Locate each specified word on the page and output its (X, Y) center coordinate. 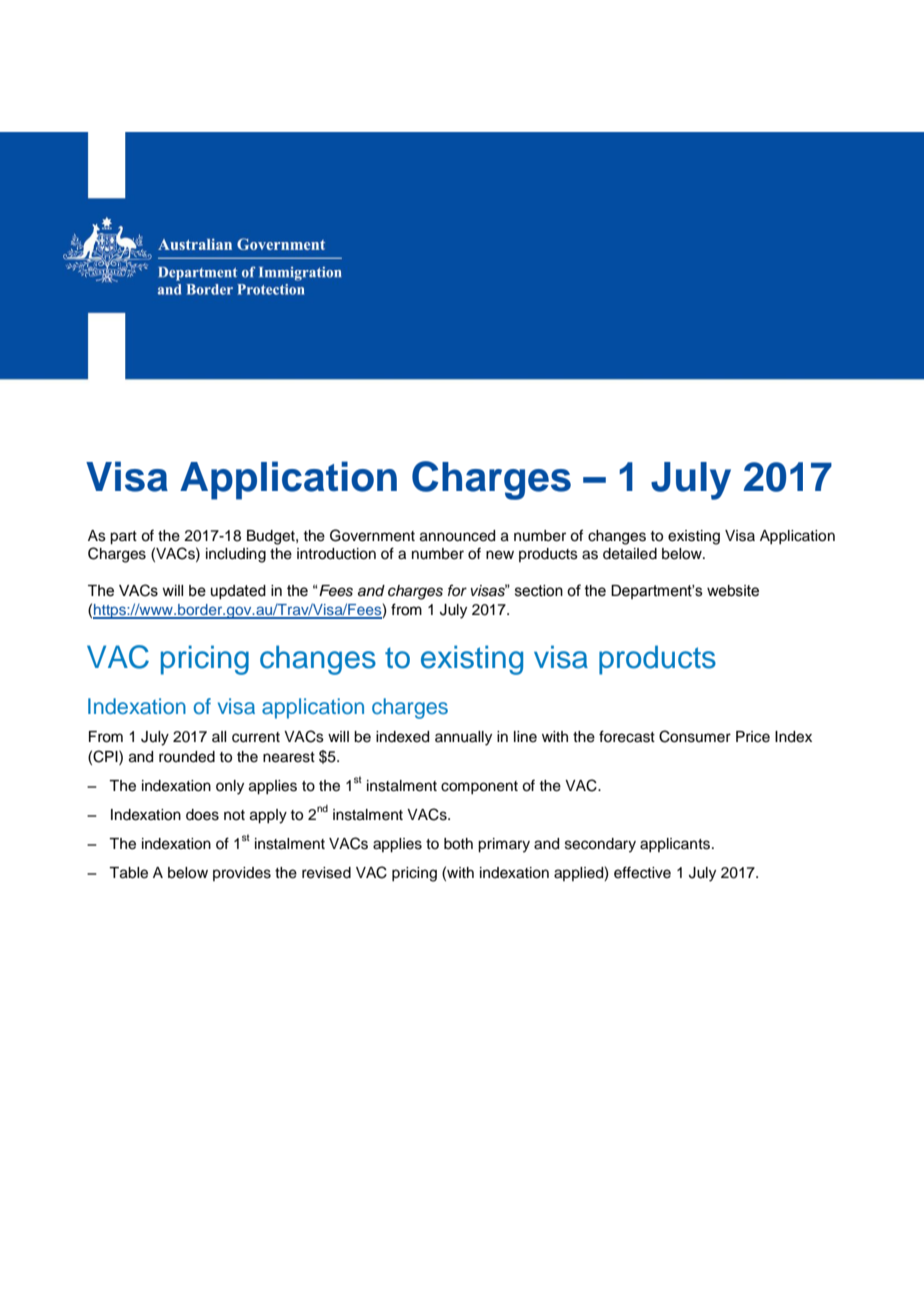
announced (457, 536)
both (458, 844)
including (236, 555)
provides (242, 874)
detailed (630, 554)
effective (642, 872)
